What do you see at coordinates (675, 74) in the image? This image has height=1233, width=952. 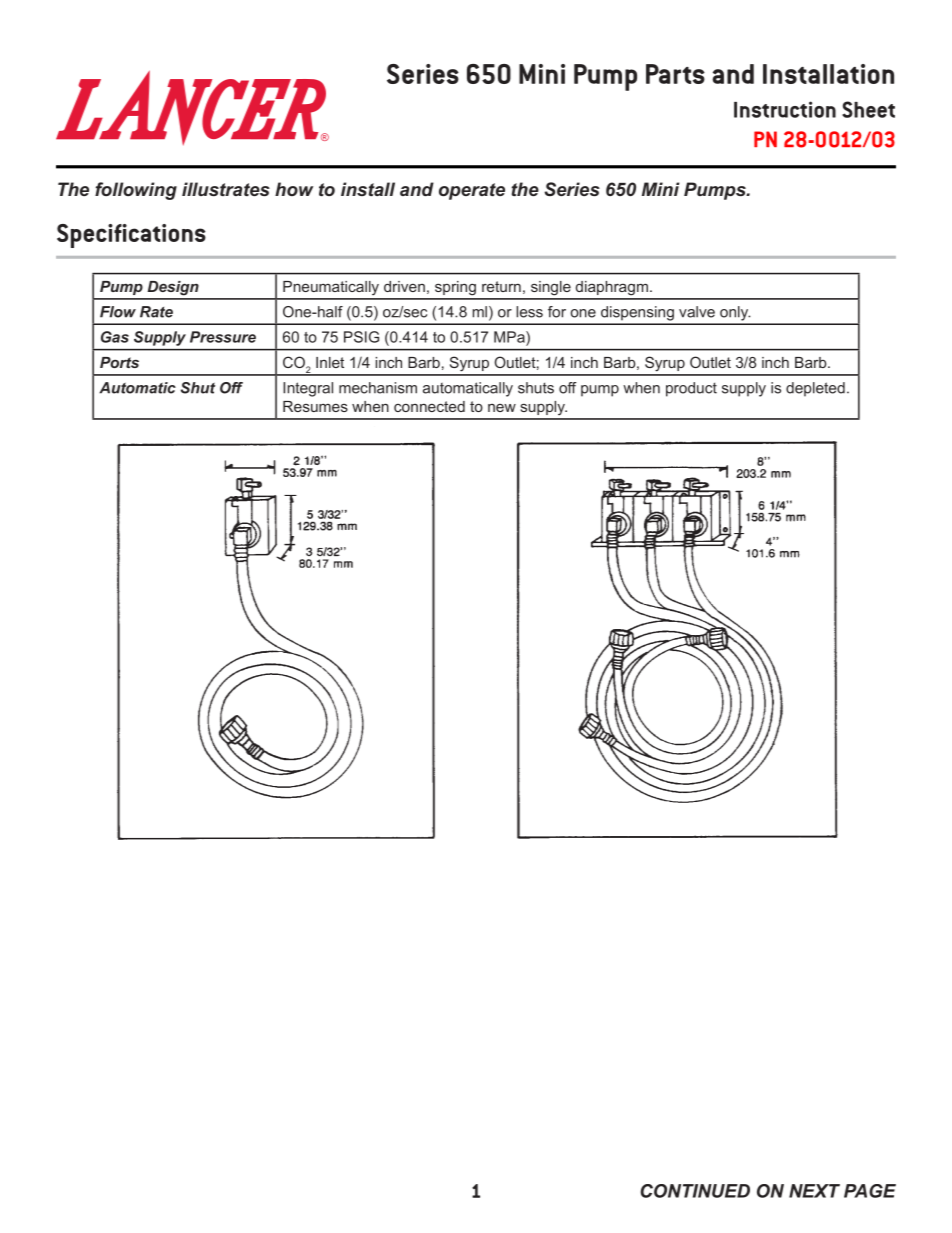 I see `Parts` at bounding box center [675, 74].
